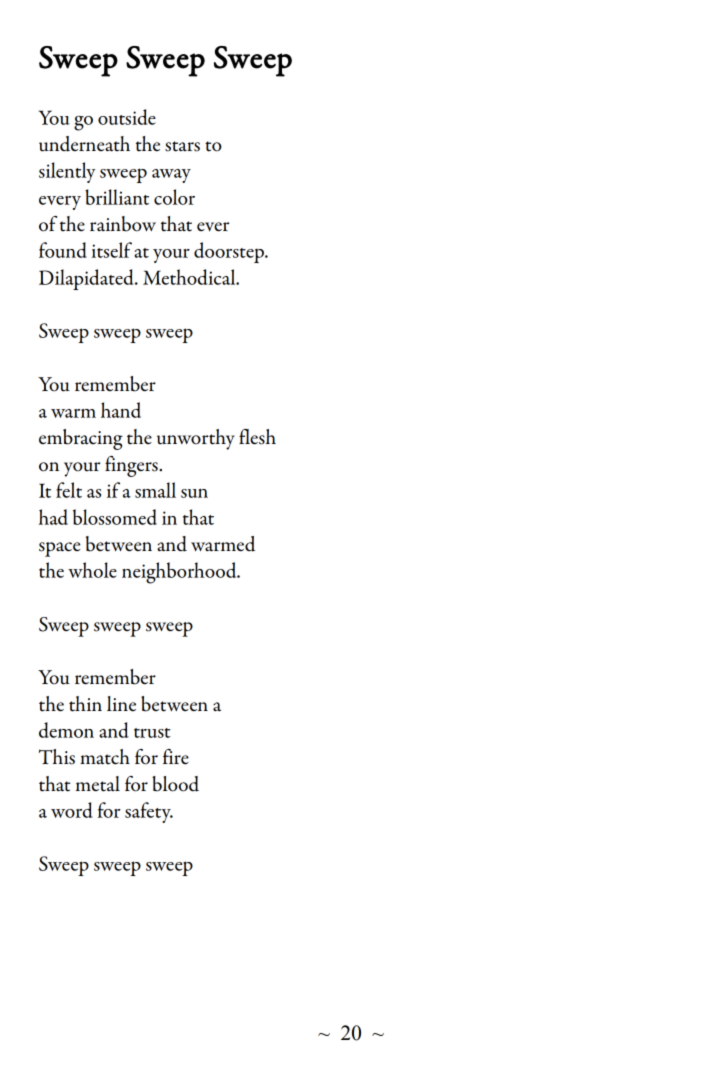  Describe the element at coordinates (72, 810) in the image. I see `word` at that location.
